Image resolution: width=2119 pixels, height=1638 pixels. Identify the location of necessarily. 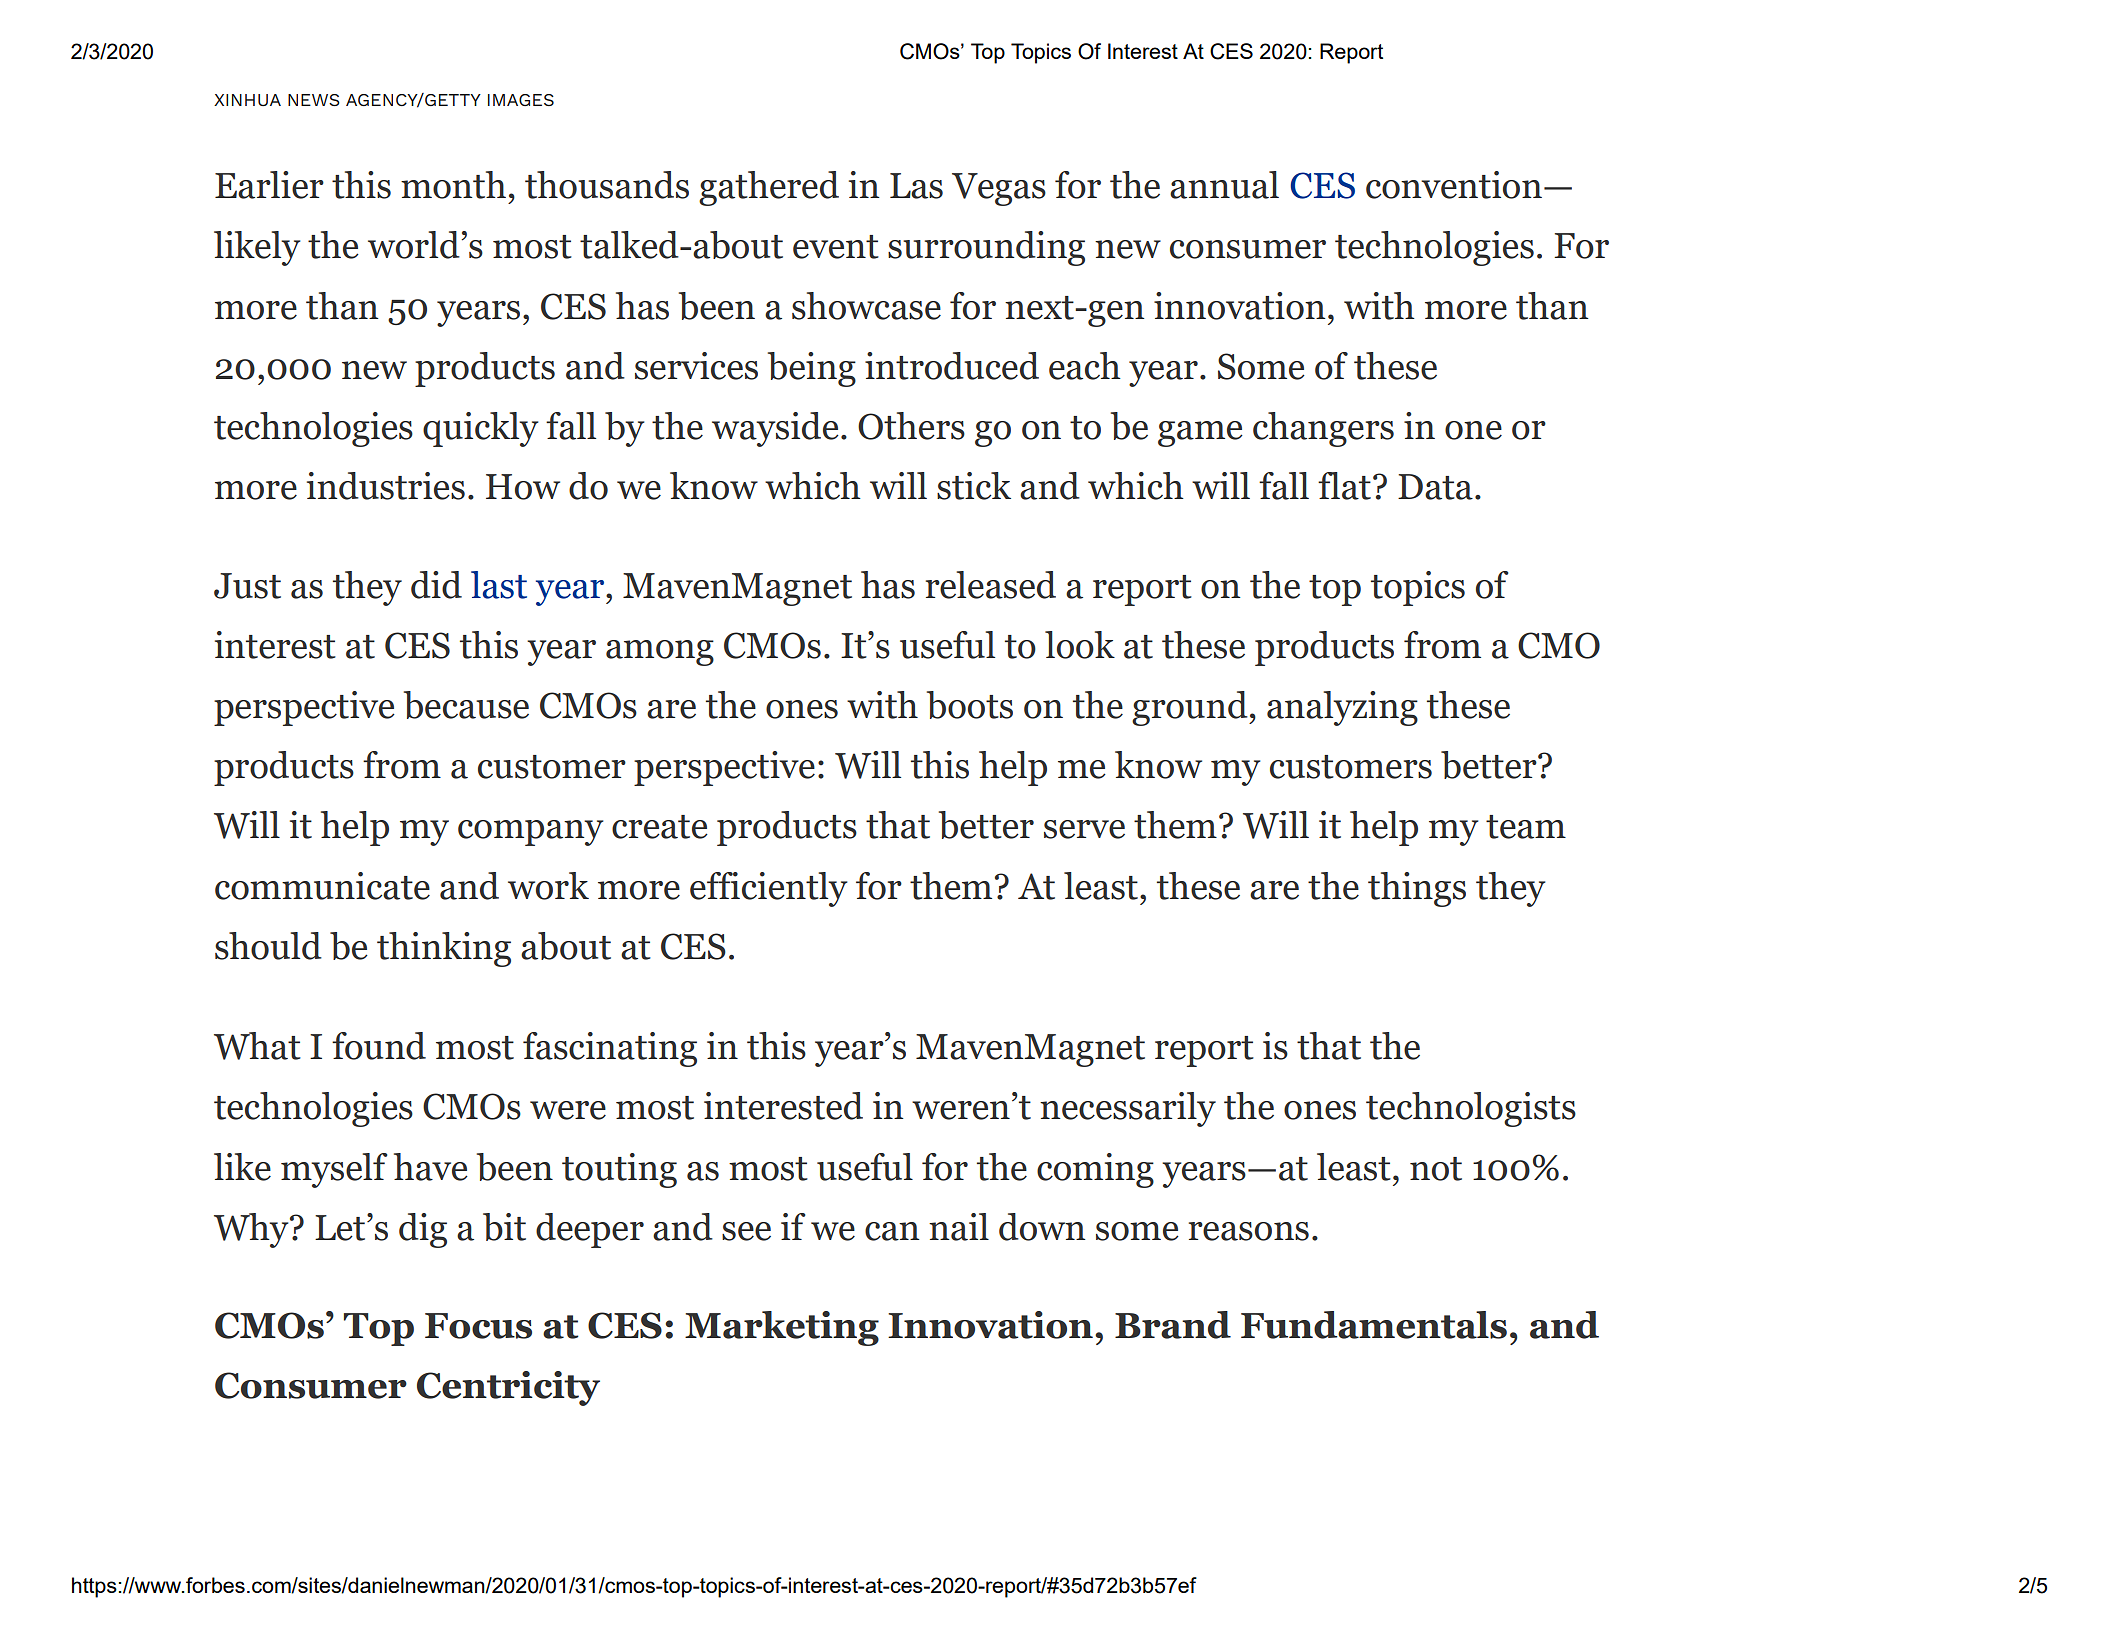
(1128, 1109).
